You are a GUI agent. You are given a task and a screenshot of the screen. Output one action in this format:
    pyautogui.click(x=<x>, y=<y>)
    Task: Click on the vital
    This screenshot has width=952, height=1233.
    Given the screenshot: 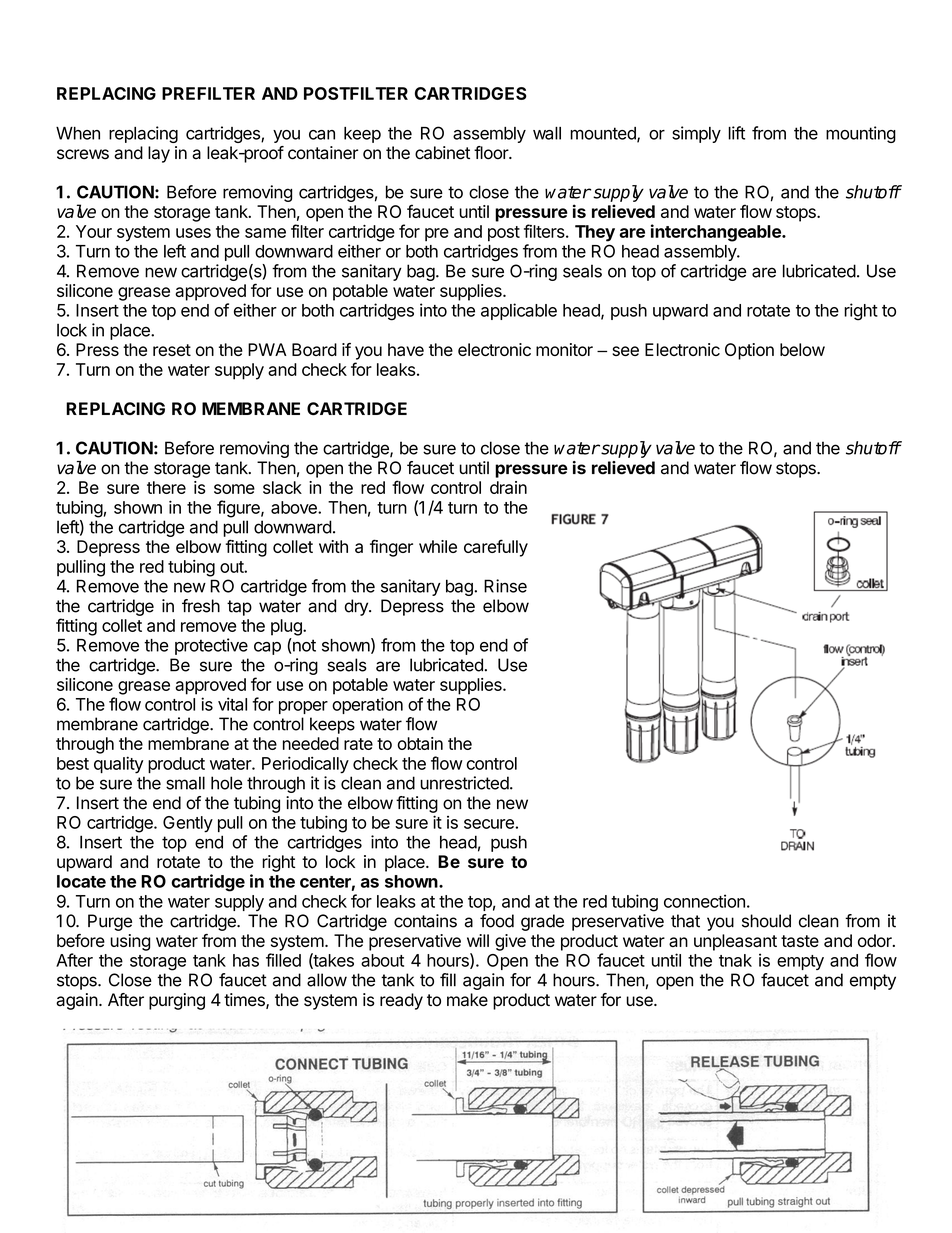 What is the action you would take?
    pyautogui.click(x=232, y=704)
